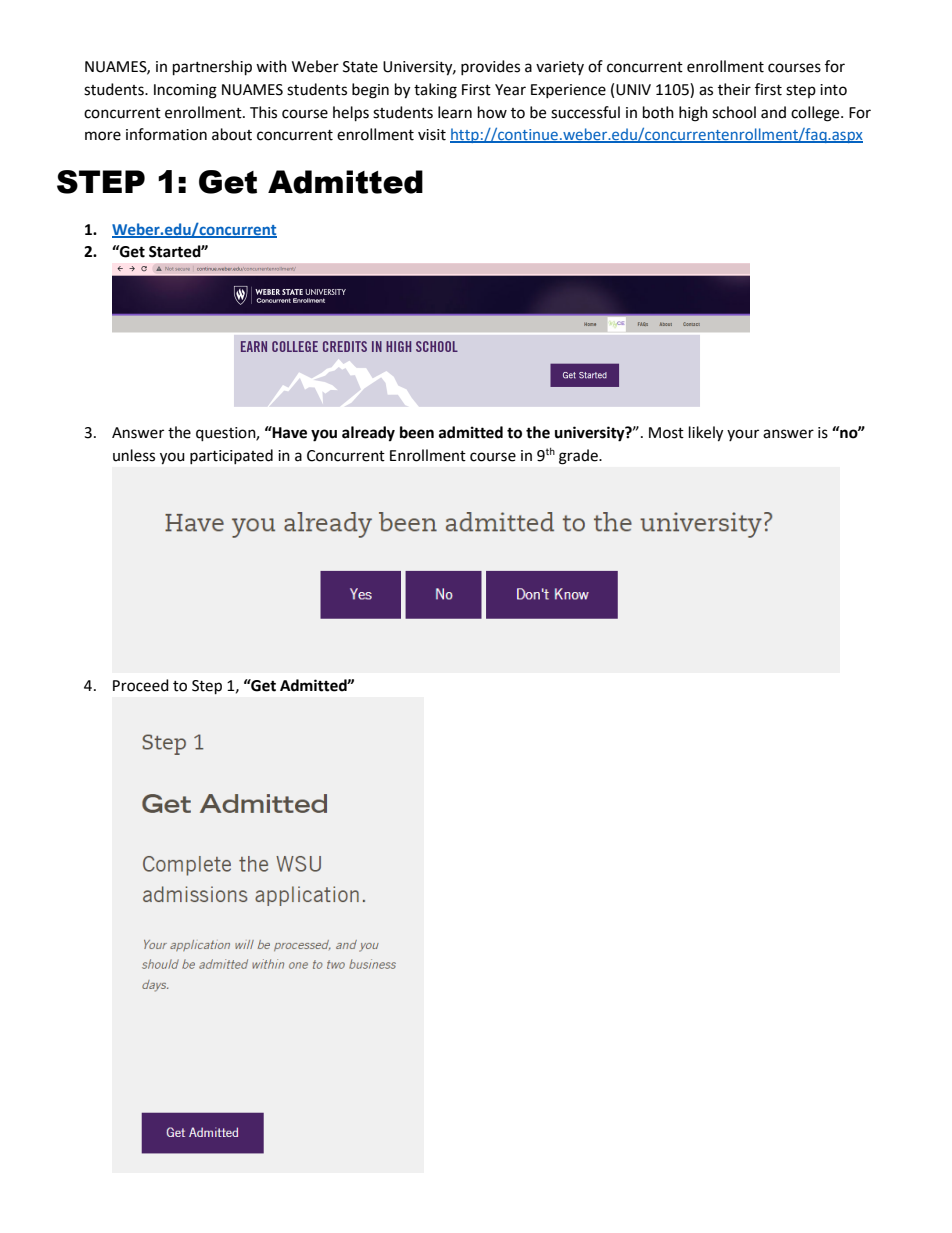  Describe the element at coordinates (368, 434) in the image. I see `already` at that location.
